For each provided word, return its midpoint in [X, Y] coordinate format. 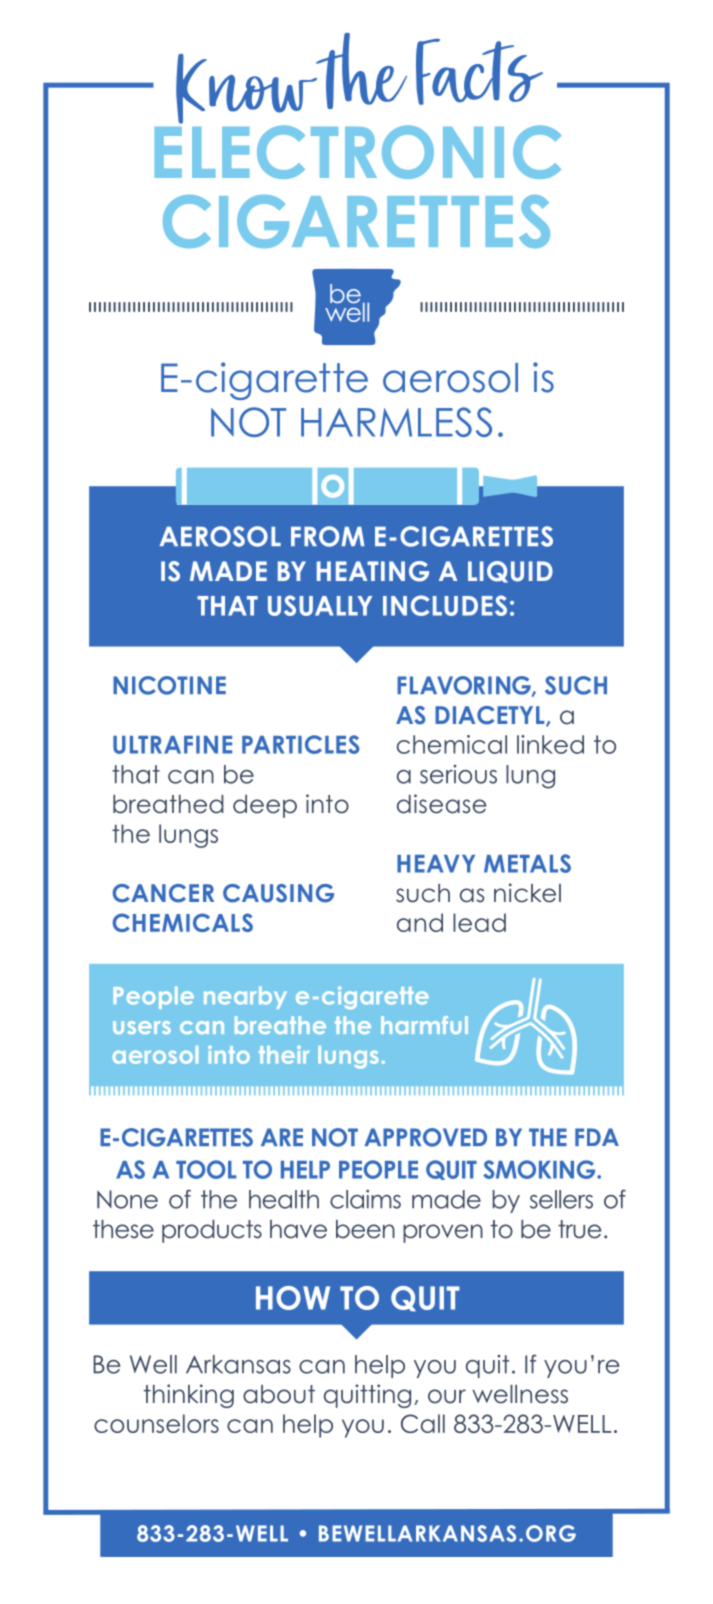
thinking [189, 1396]
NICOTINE [169, 685]
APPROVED [425, 1137]
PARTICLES [301, 744]
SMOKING [540, 1169]
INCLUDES [445, 605]
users [142, 1027]
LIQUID [510, 572]
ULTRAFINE [172, 745]
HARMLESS [396, 422]
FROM [328, 536]
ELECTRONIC [358, 151]
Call [423, 1423]
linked [550, 744]
